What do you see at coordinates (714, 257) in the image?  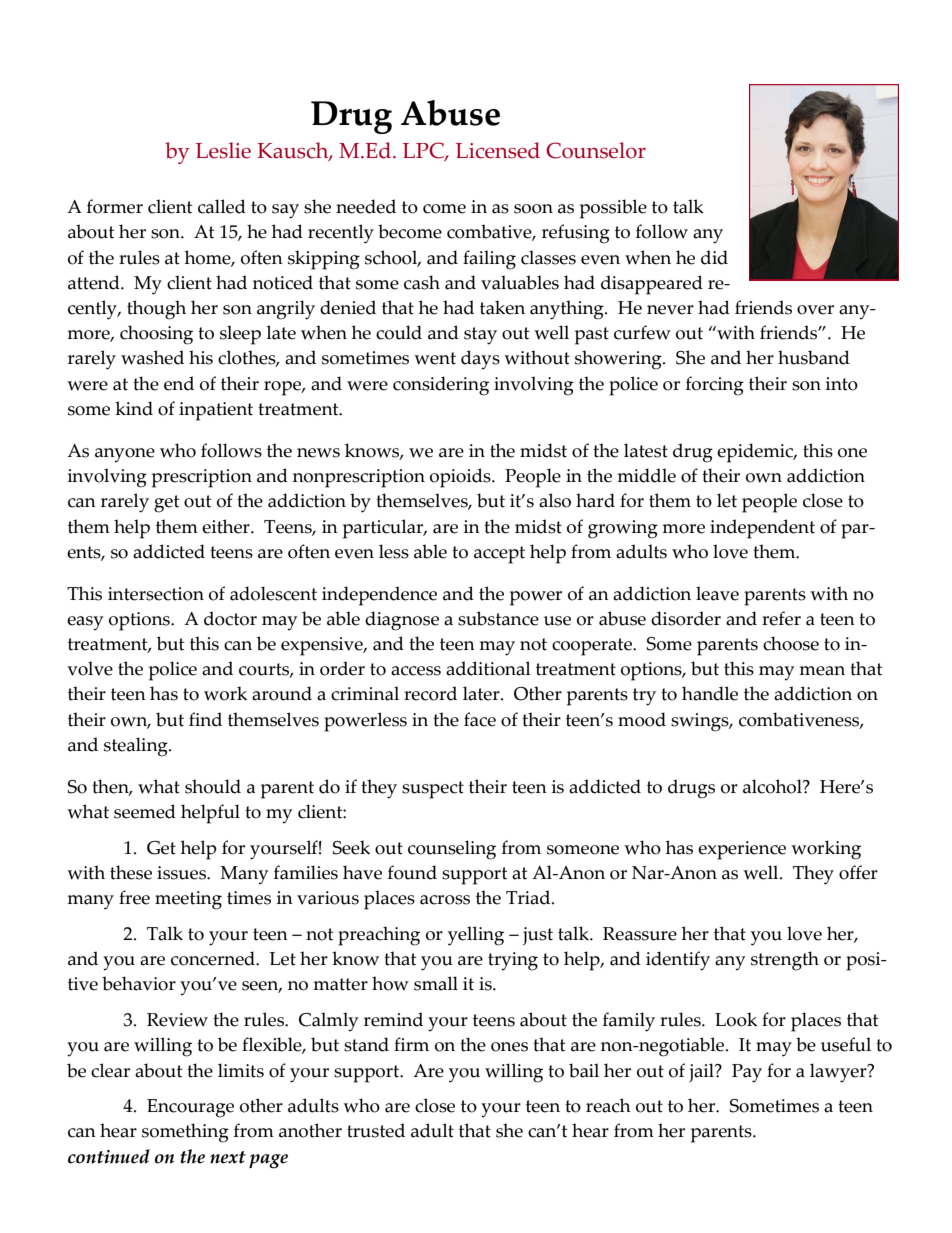 I see `did` at bounding box center [714, 257].
